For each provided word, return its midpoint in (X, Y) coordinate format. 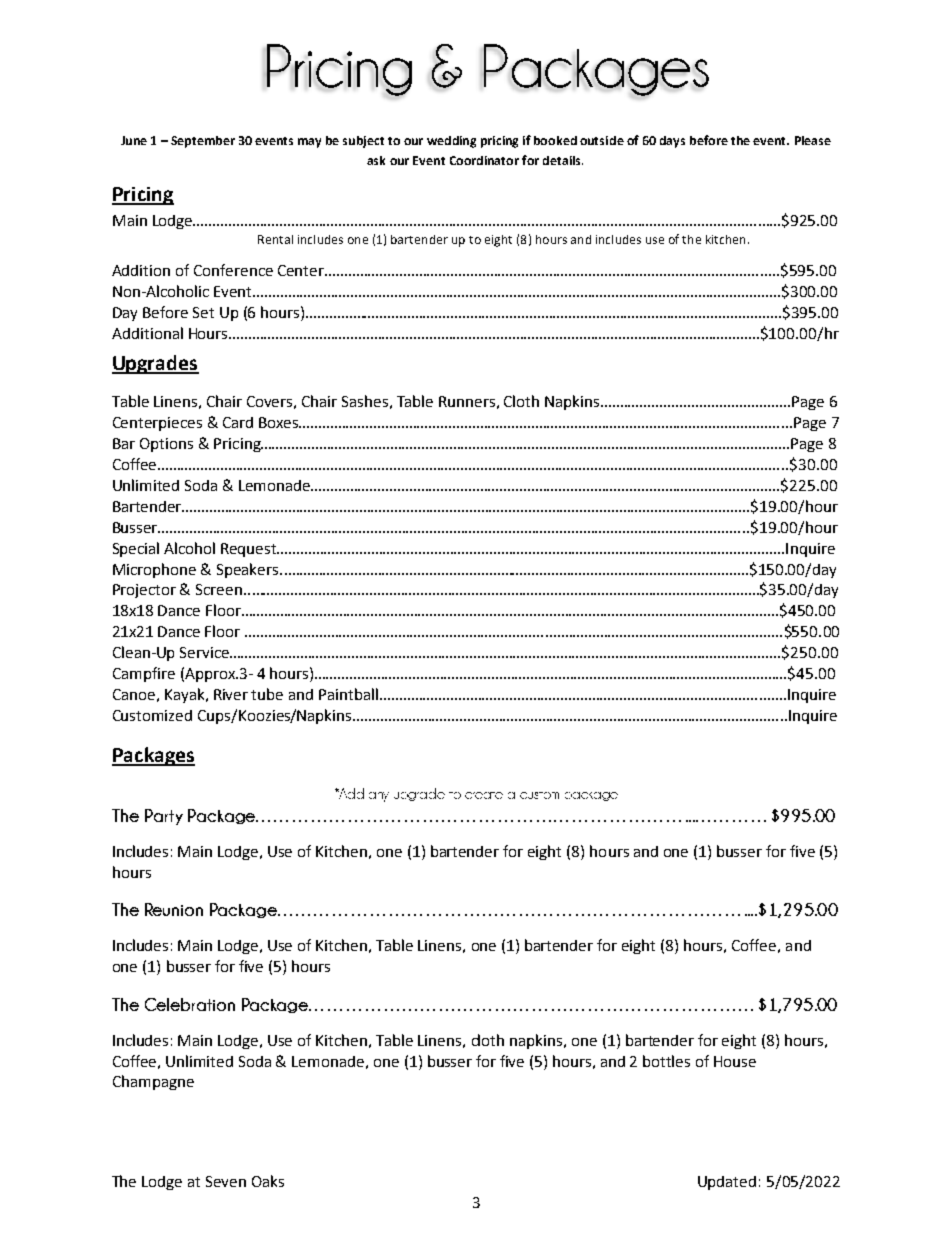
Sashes (365, 401)
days (672, 142)
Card (238, 422)
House (735, 1061)
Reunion (174, 909)
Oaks (268, 1181)
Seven (226, 1181)
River (231, 694)
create (484, 795)
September (203, 142)
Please (813, 140)
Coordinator (484, 160)
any (379, 797)
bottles (666, 1061)
